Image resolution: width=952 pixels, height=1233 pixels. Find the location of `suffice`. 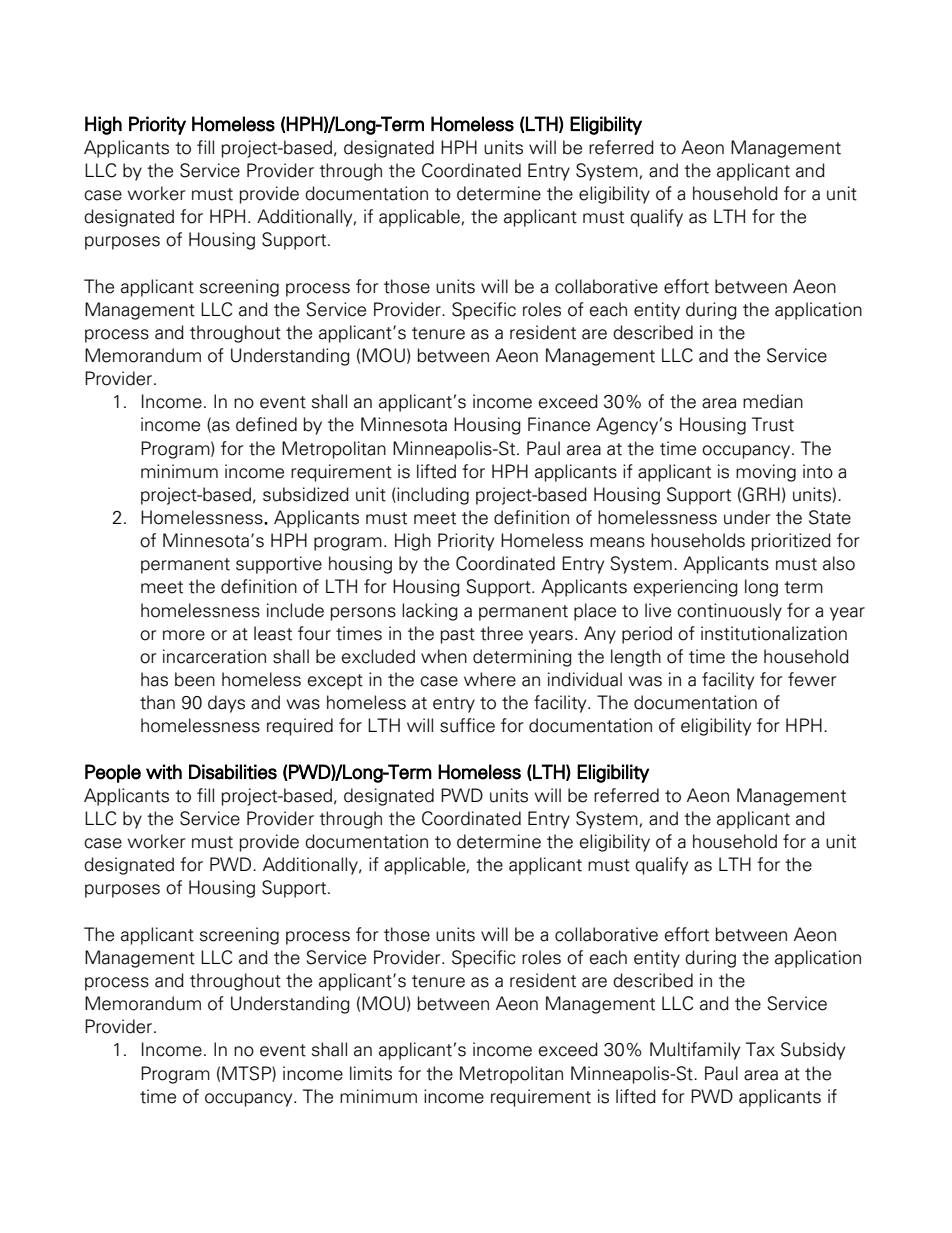

suffice is located at coordinates (467, 725).
